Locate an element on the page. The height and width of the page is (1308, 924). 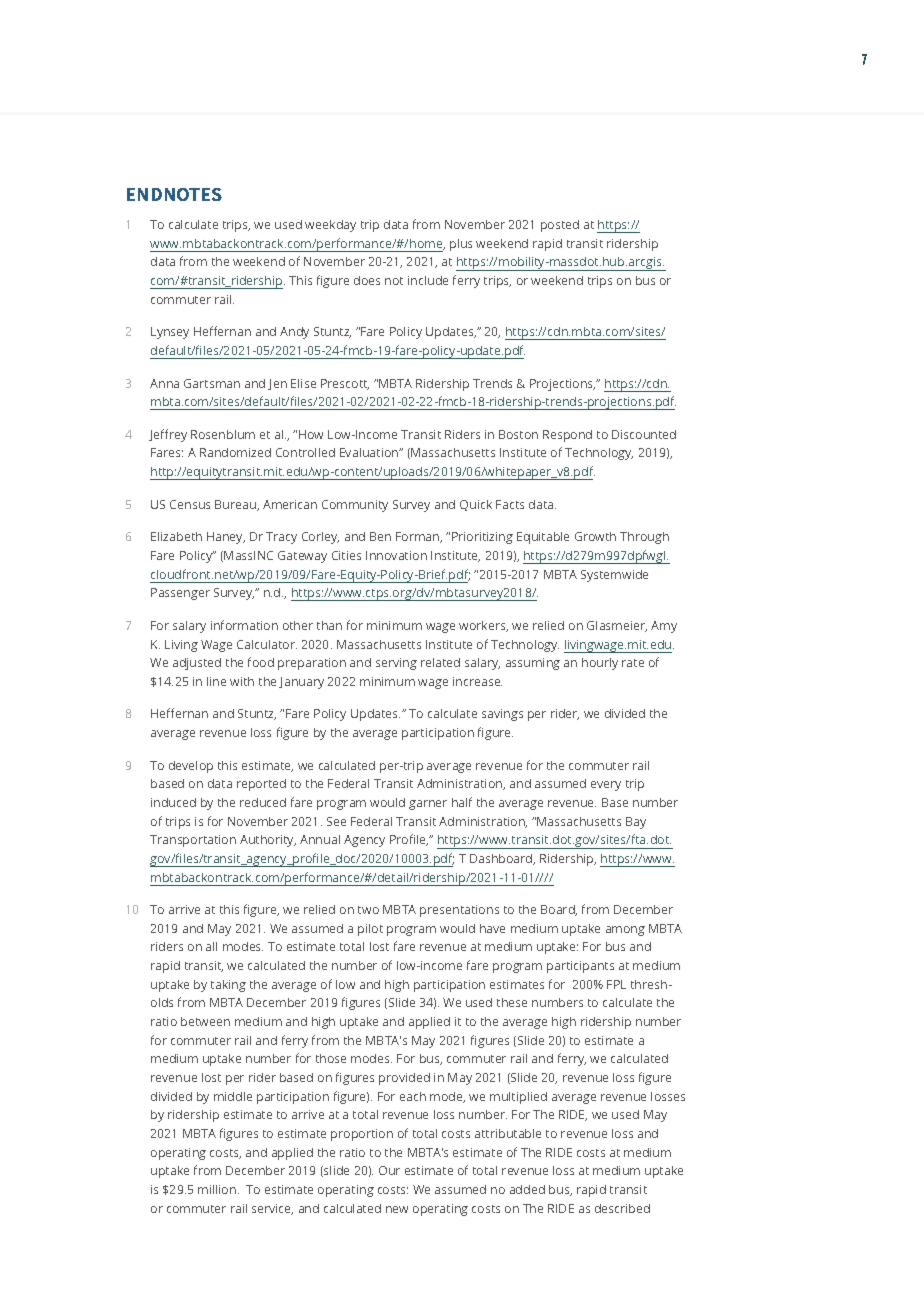
garner is located at coordinates (428, 805).
